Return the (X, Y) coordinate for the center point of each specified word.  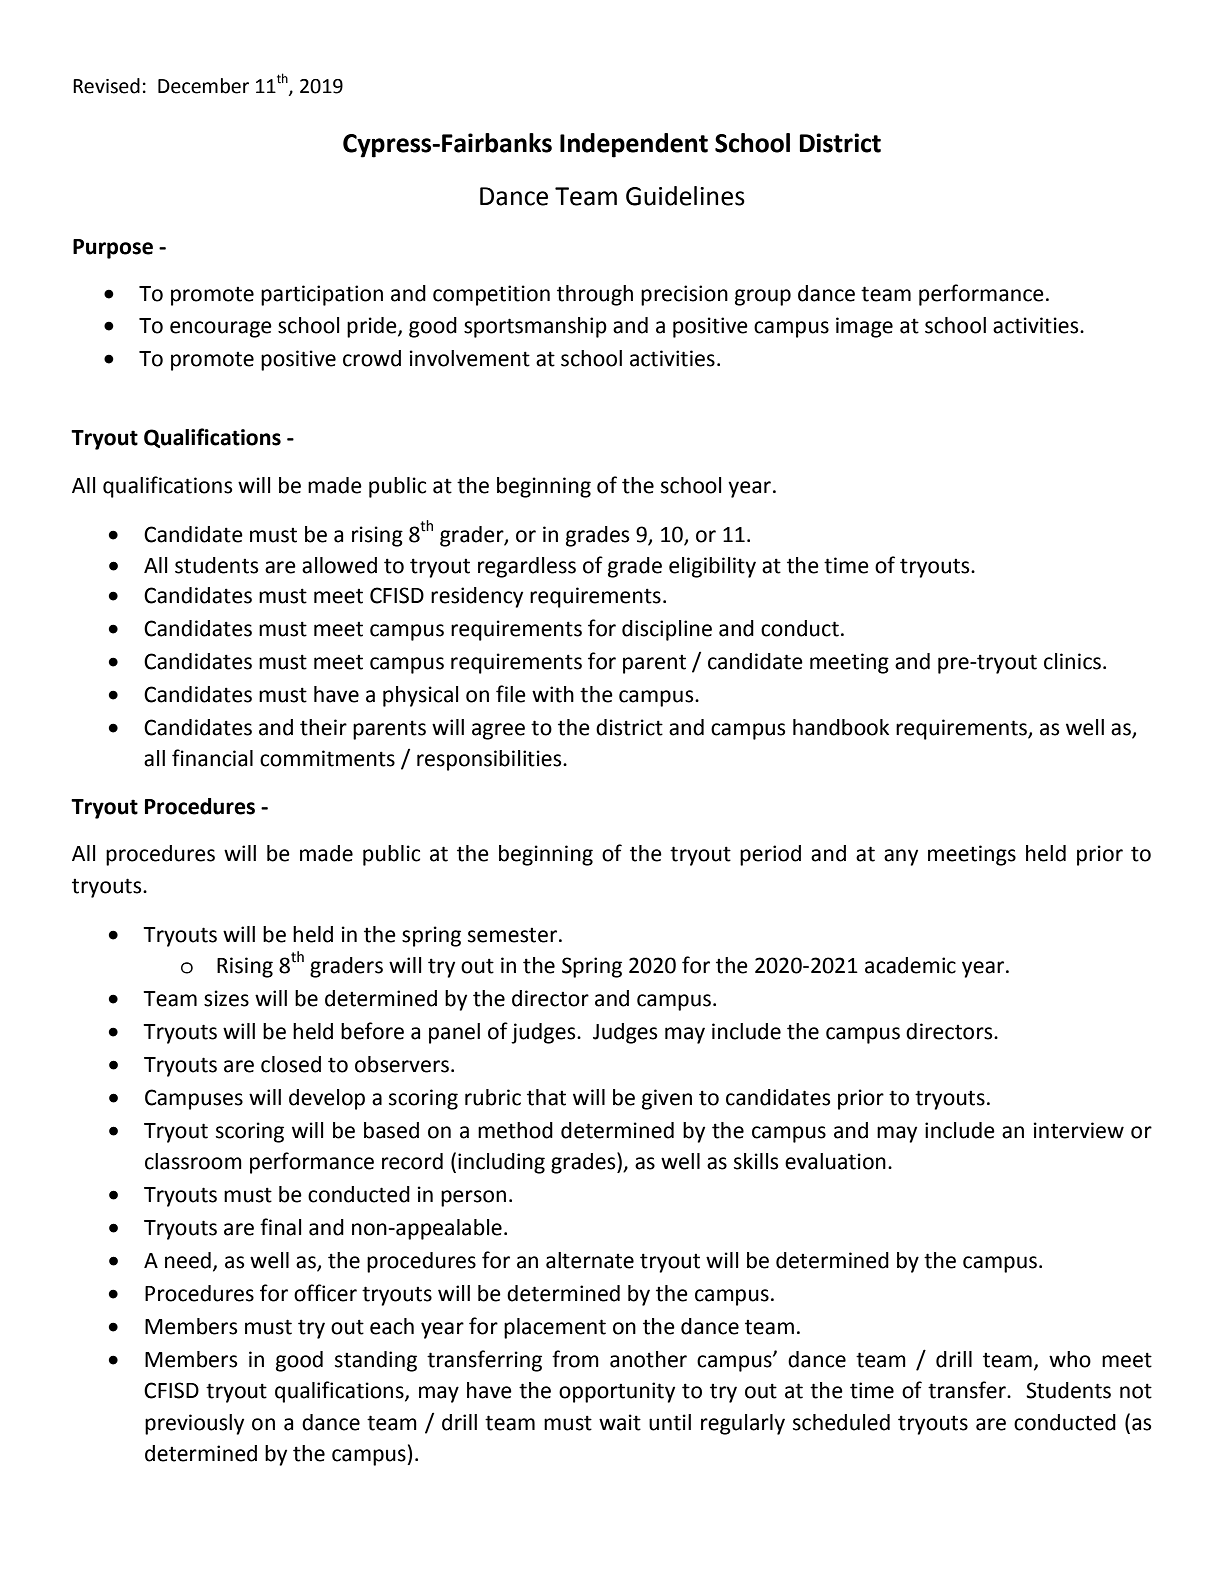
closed (291, 1064)
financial (212, 758)
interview (1079, 1130)
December (203, 86)
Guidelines (685, 196)
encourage (221, 329)
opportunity (617, 1392)
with (553, 694)
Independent (634, 145)
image (864, 327)
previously (194, 1424)
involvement (470, 358)
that (546, 1097)
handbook (841, 727)
